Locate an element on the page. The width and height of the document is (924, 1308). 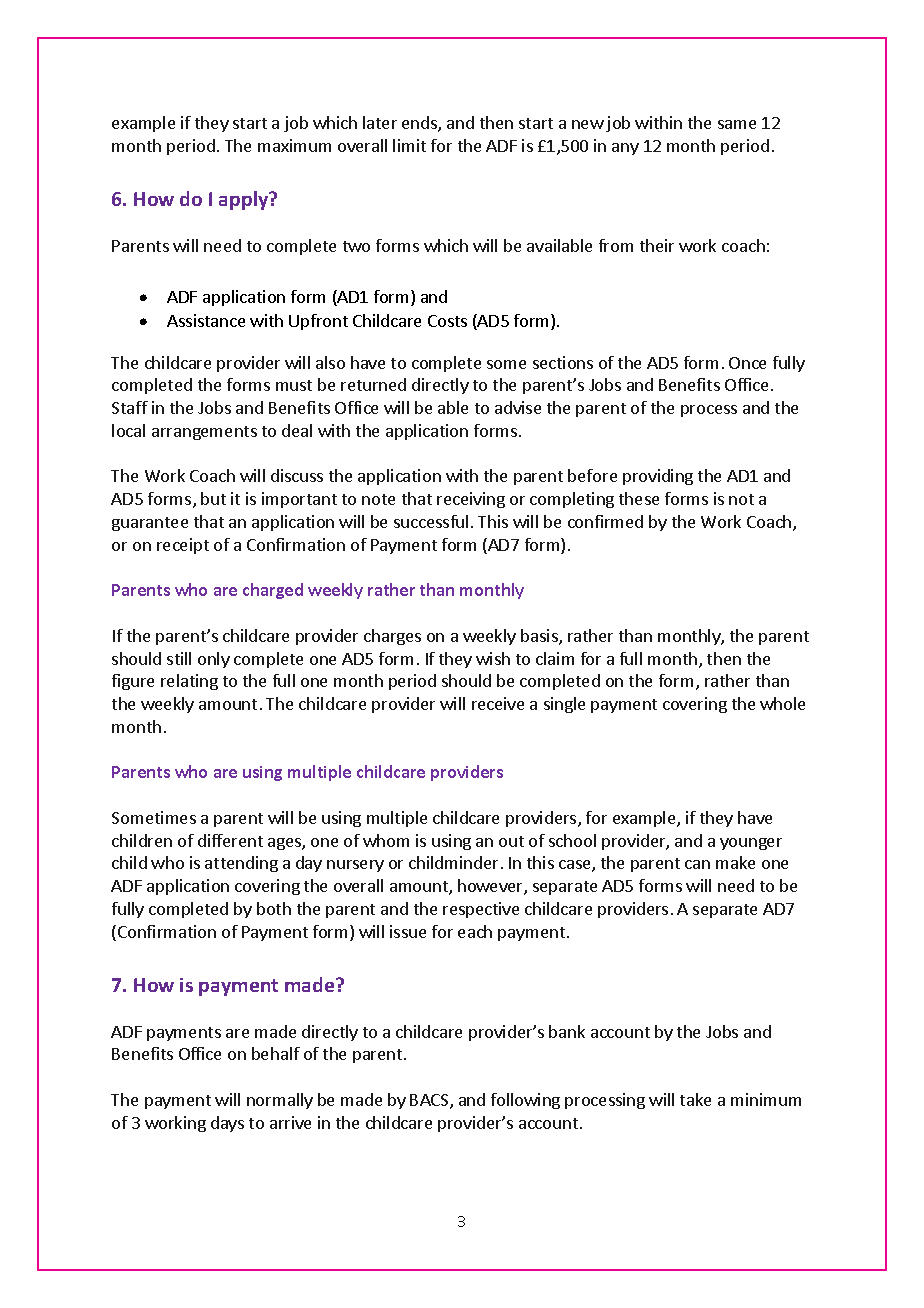
take is located at coordinates (695, 1099).
